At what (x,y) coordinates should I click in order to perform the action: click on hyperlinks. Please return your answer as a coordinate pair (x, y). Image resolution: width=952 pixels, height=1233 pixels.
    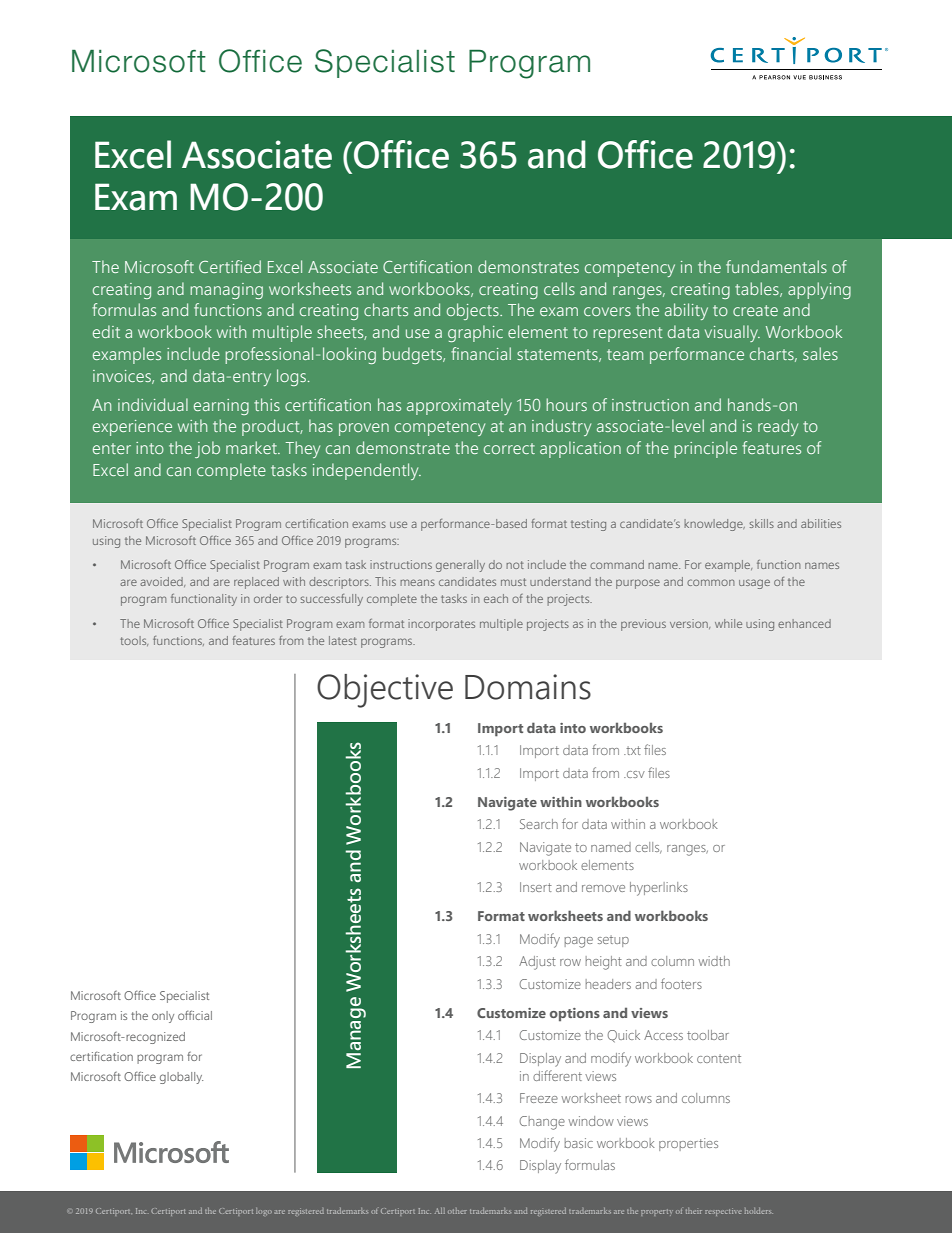
    Looking at the image, I should click on (659, 889).
